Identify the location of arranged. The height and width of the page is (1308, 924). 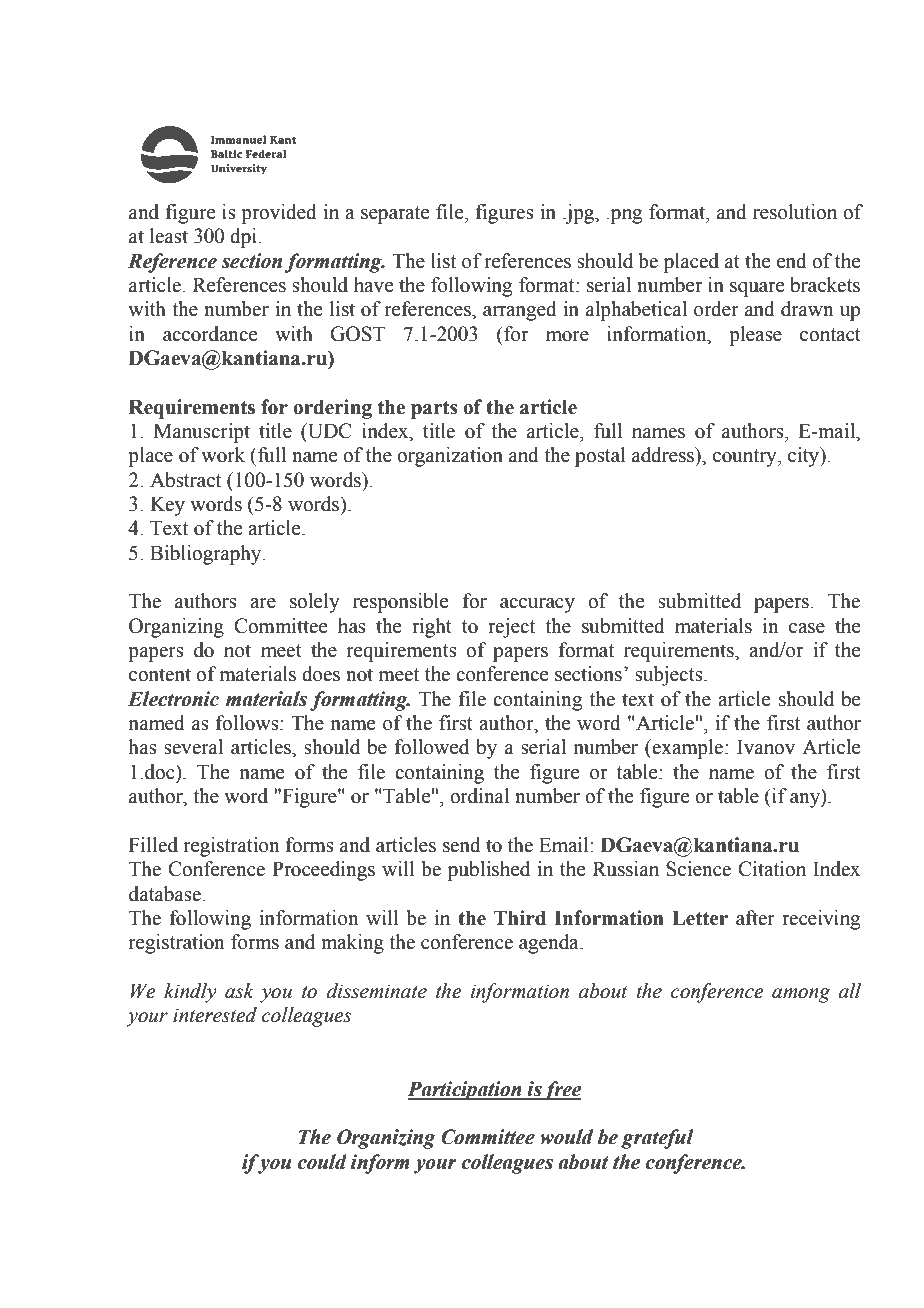
(520, 311).
